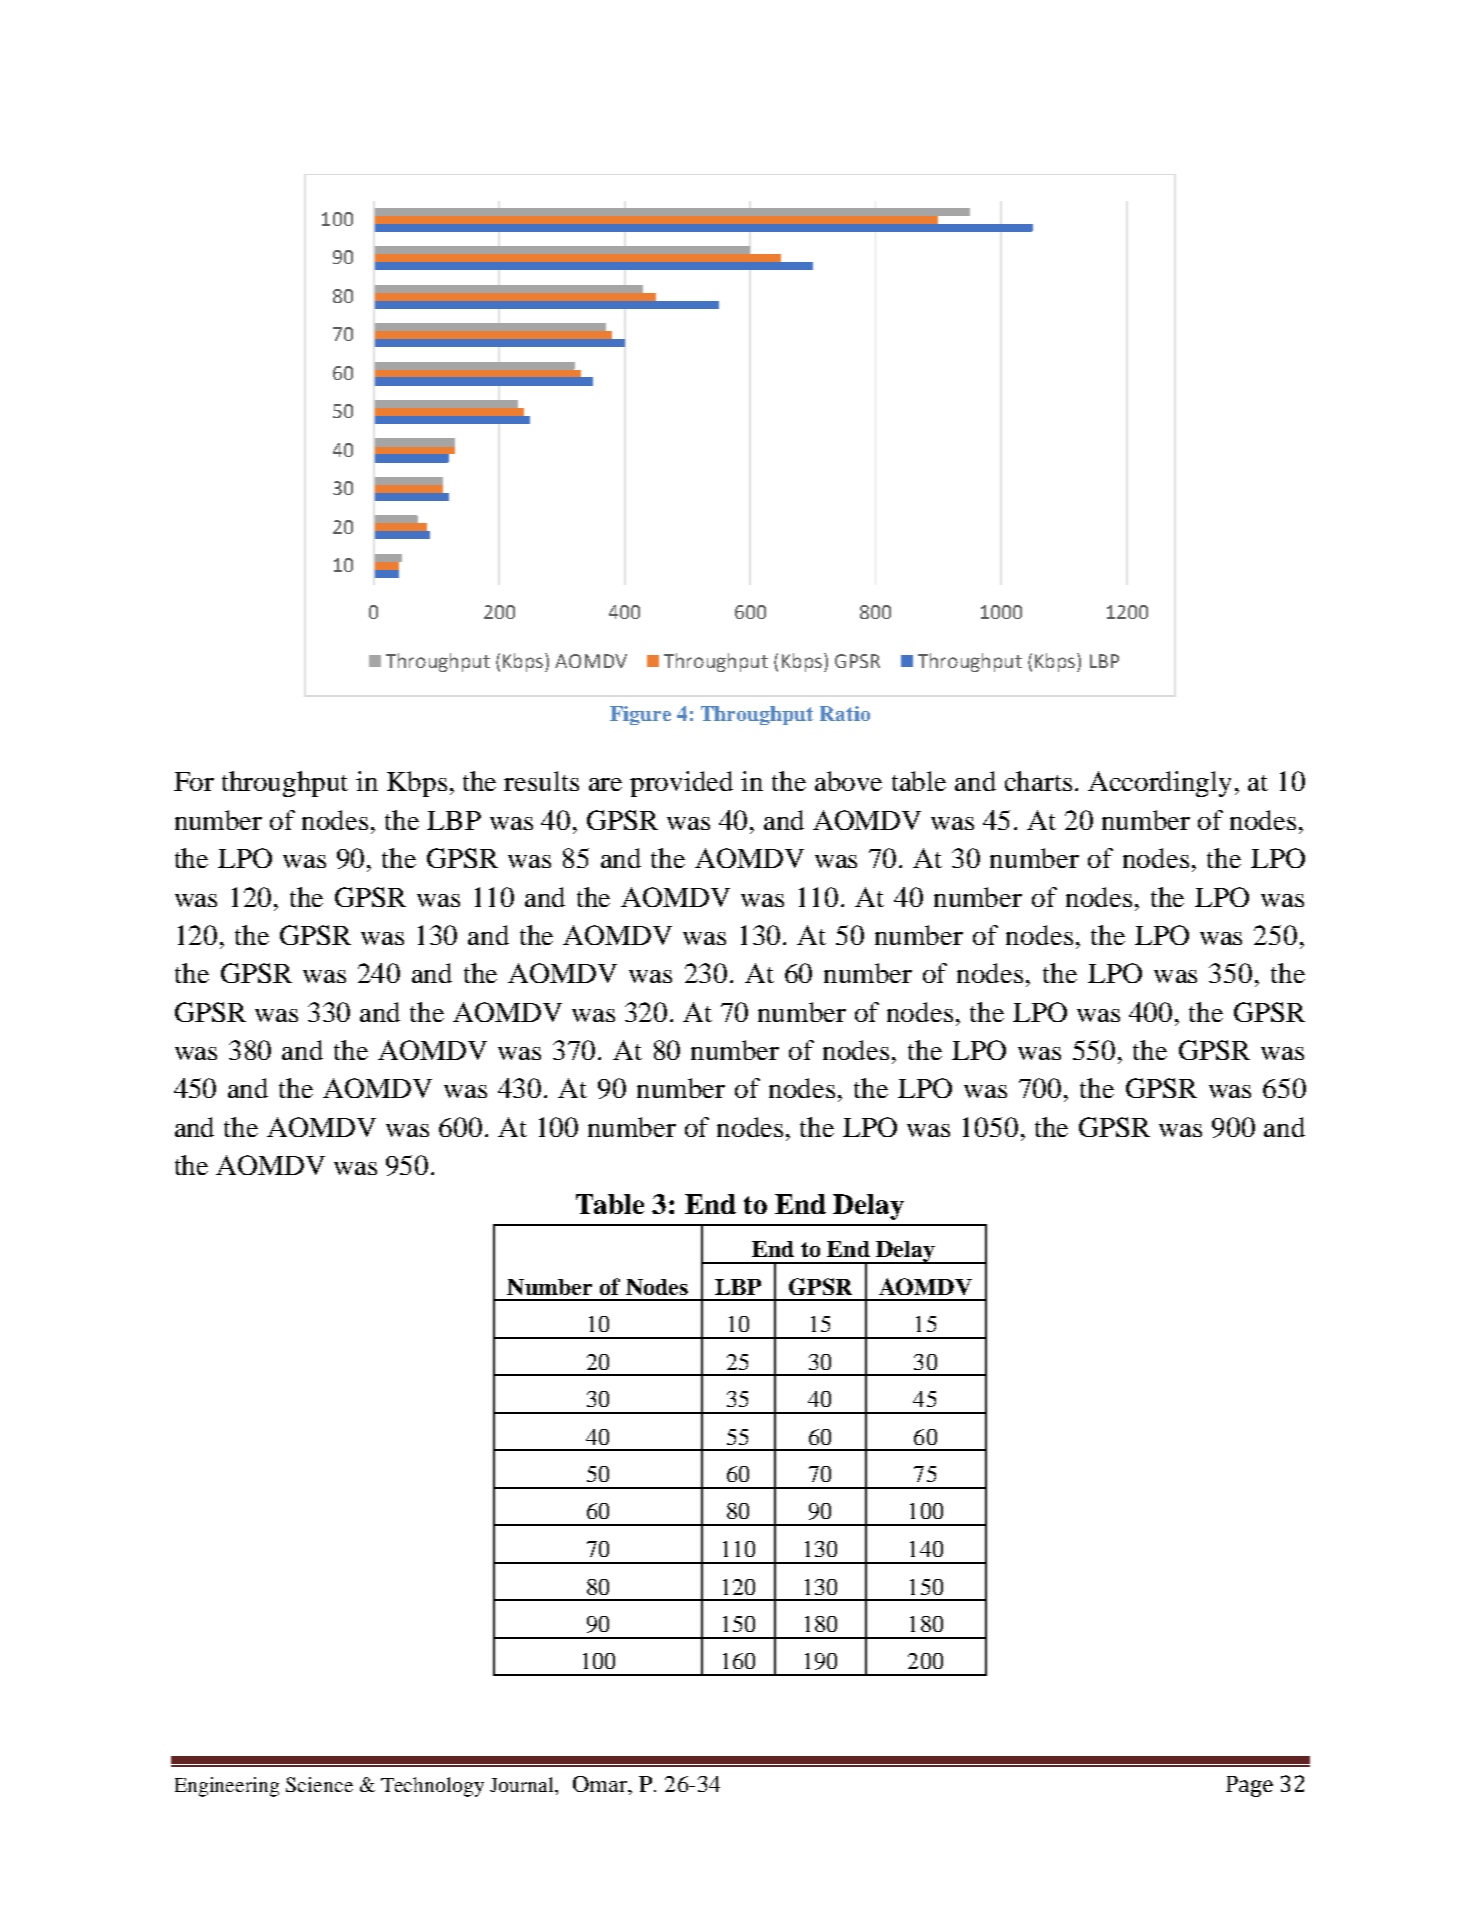 Image resolution: width=1480 pixels, height=1915 pixels. Describe the element at coordinates (605, 784) in the screenshot. I see `are` at that location.
